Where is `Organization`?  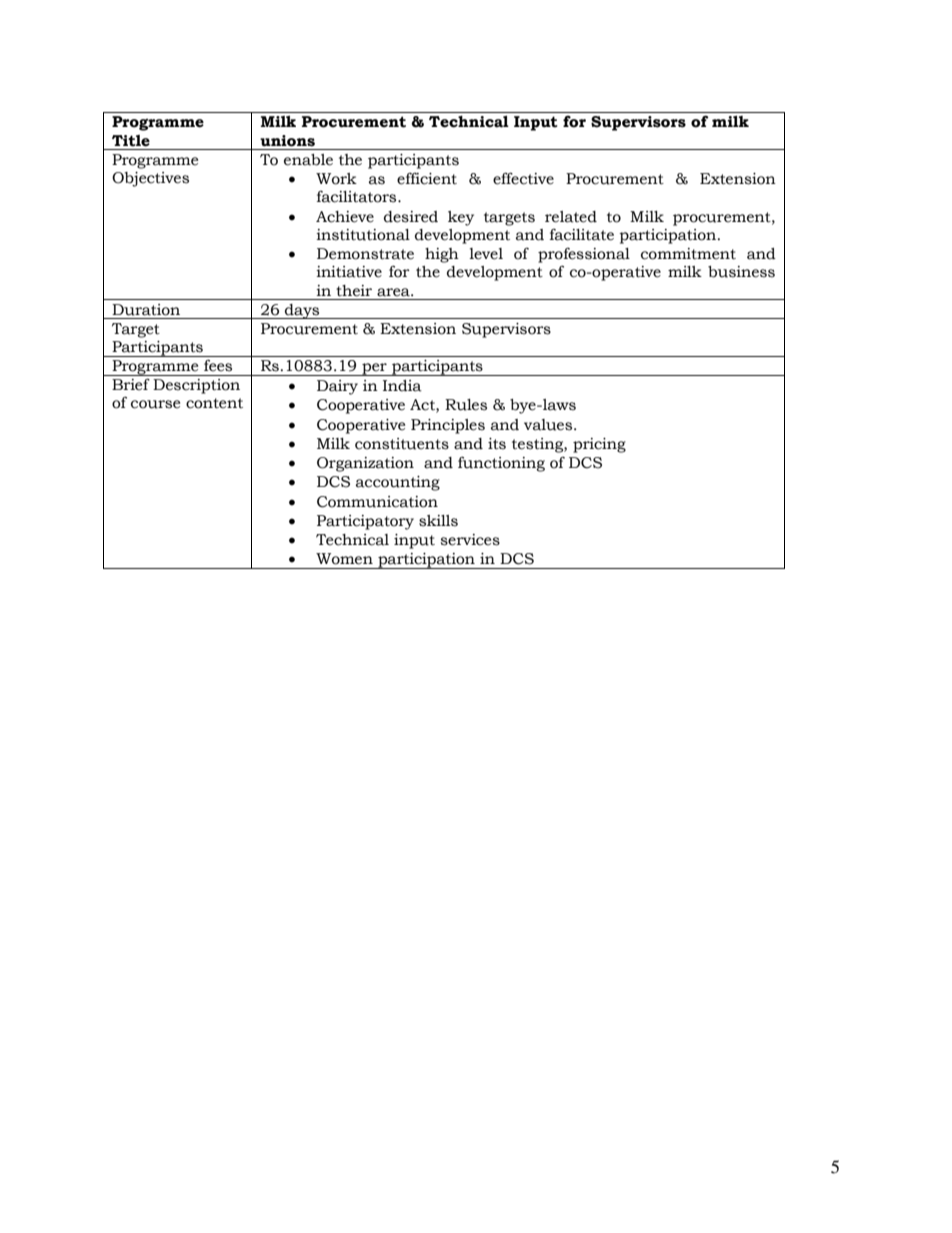 Organization is located at coordinates (365, 464).
